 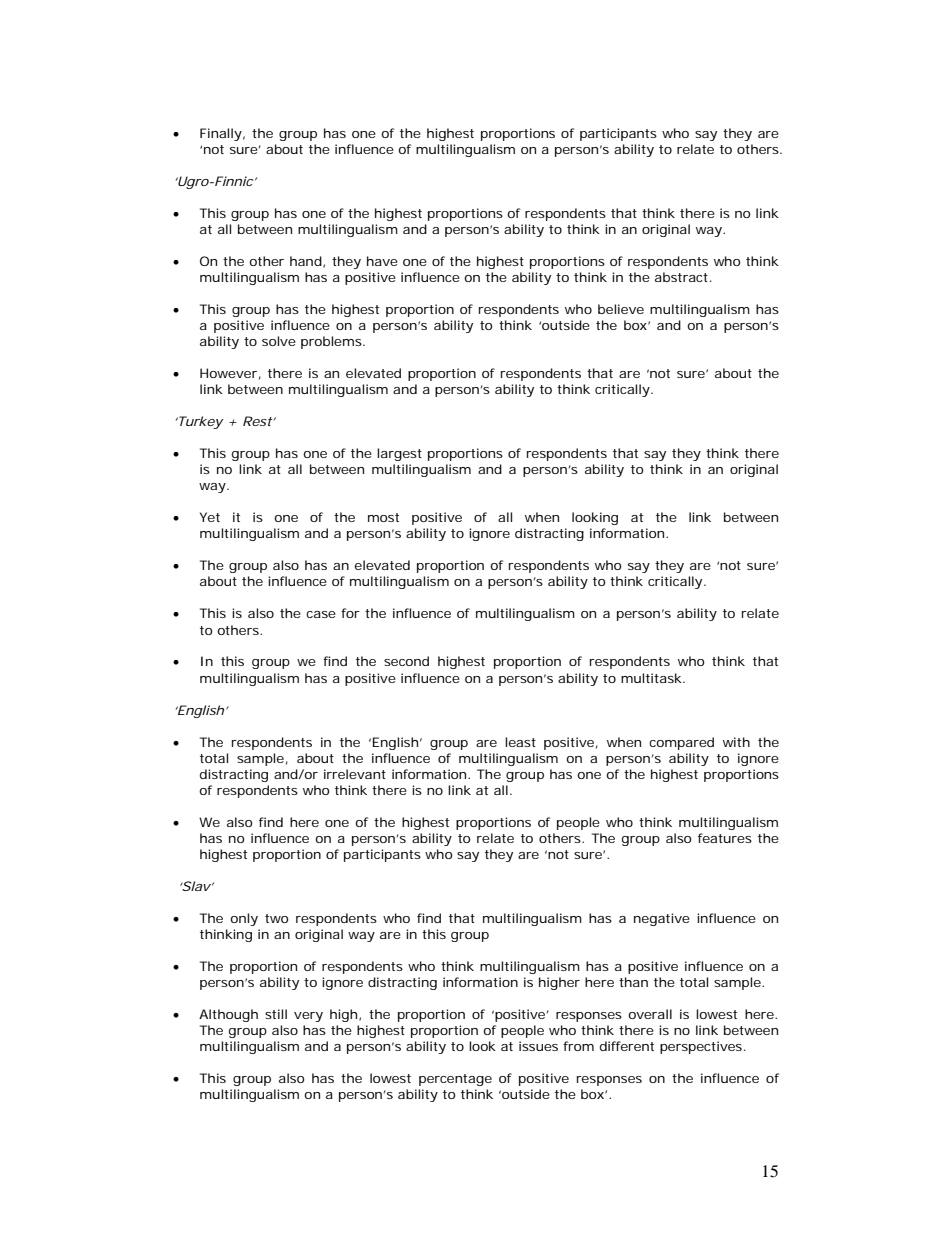 I want to click on abstract, so click(x=681, y=277).
